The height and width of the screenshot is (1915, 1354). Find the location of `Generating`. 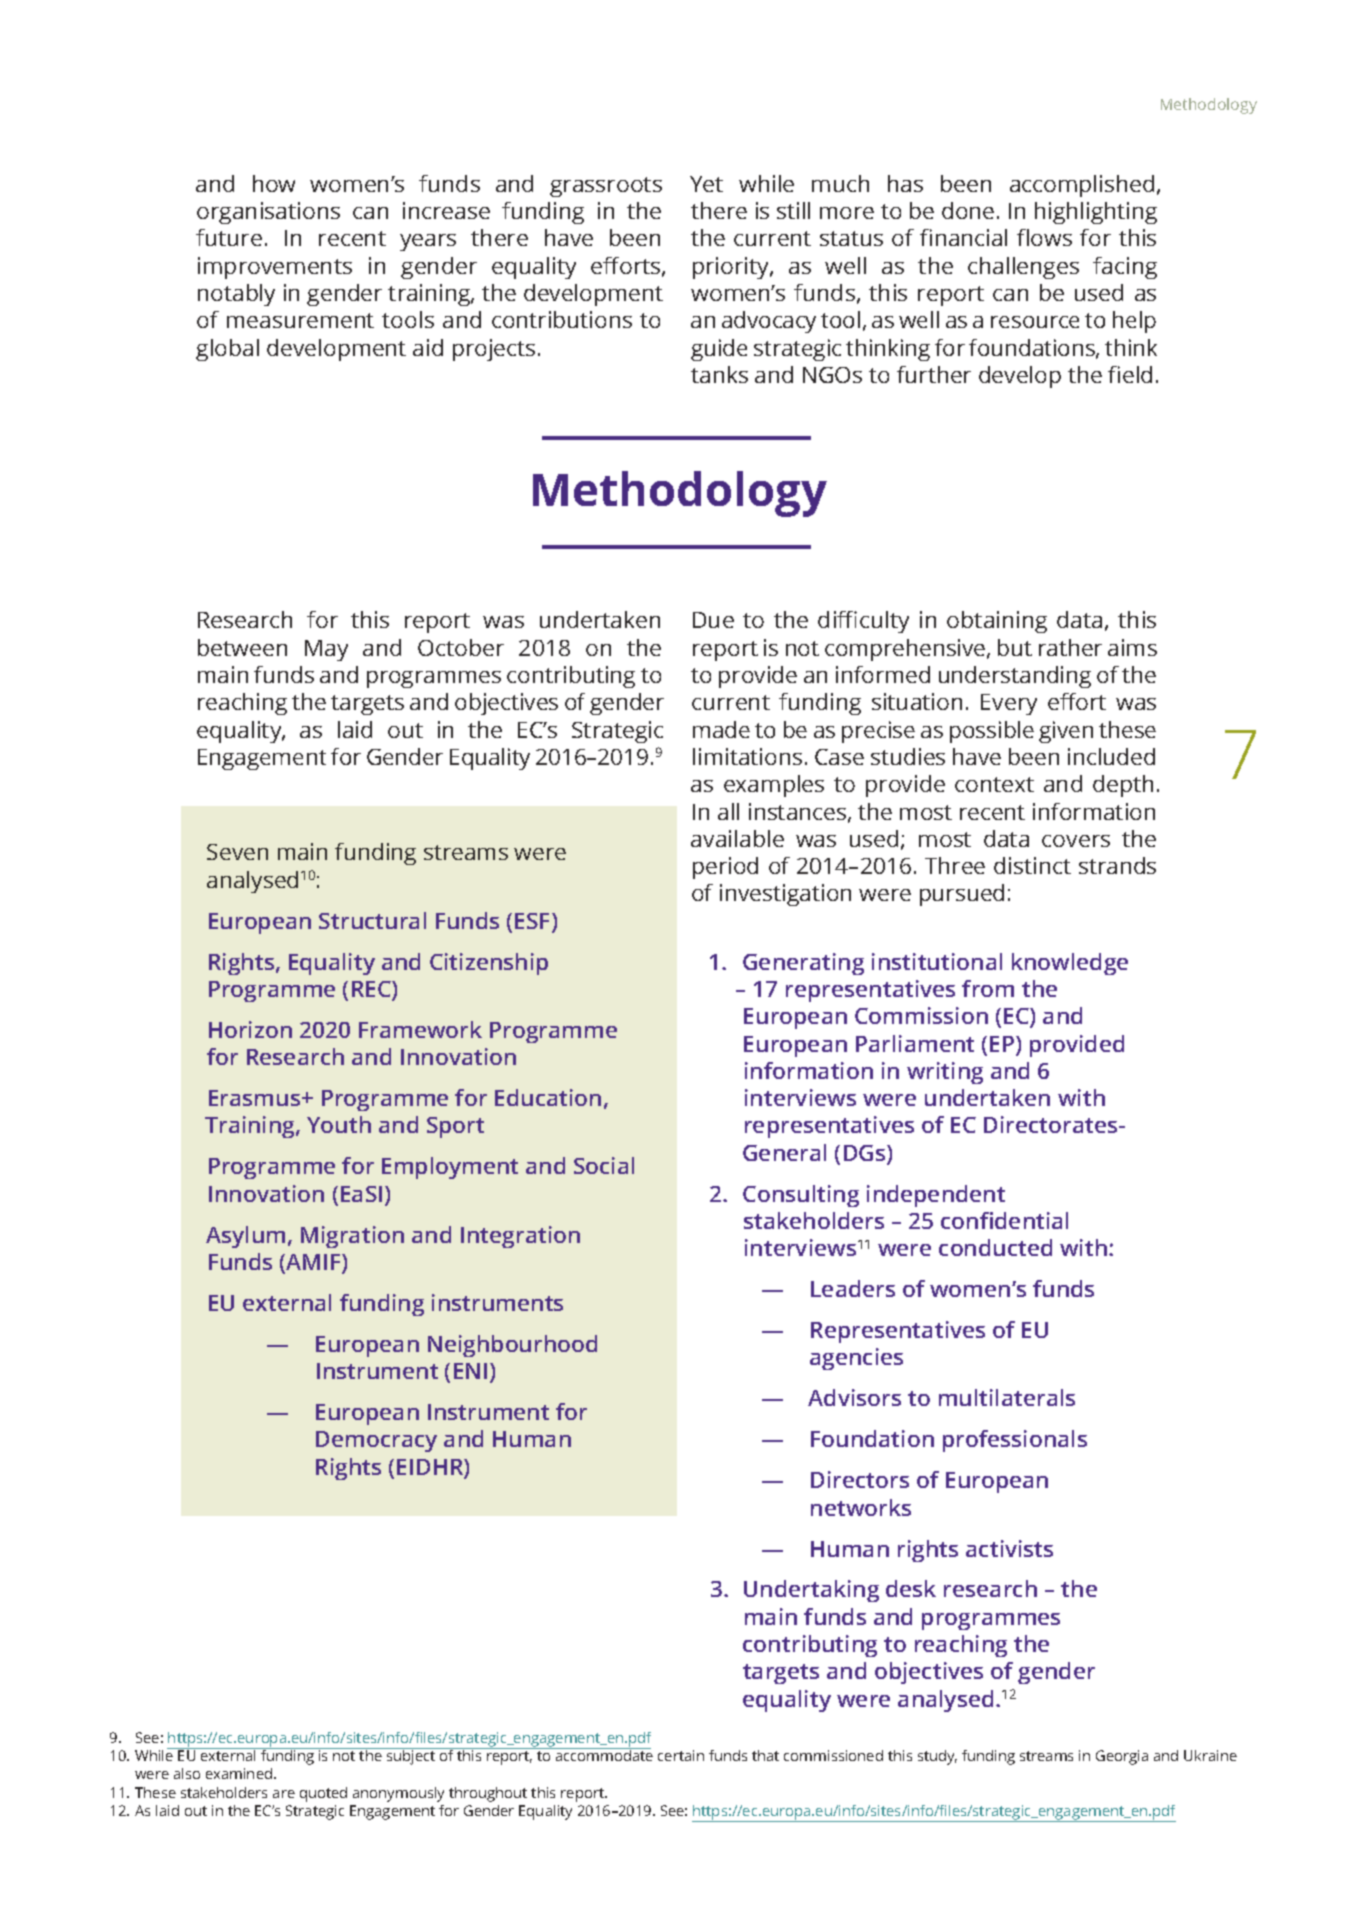

Generating is located at coordinates (803, 964).
